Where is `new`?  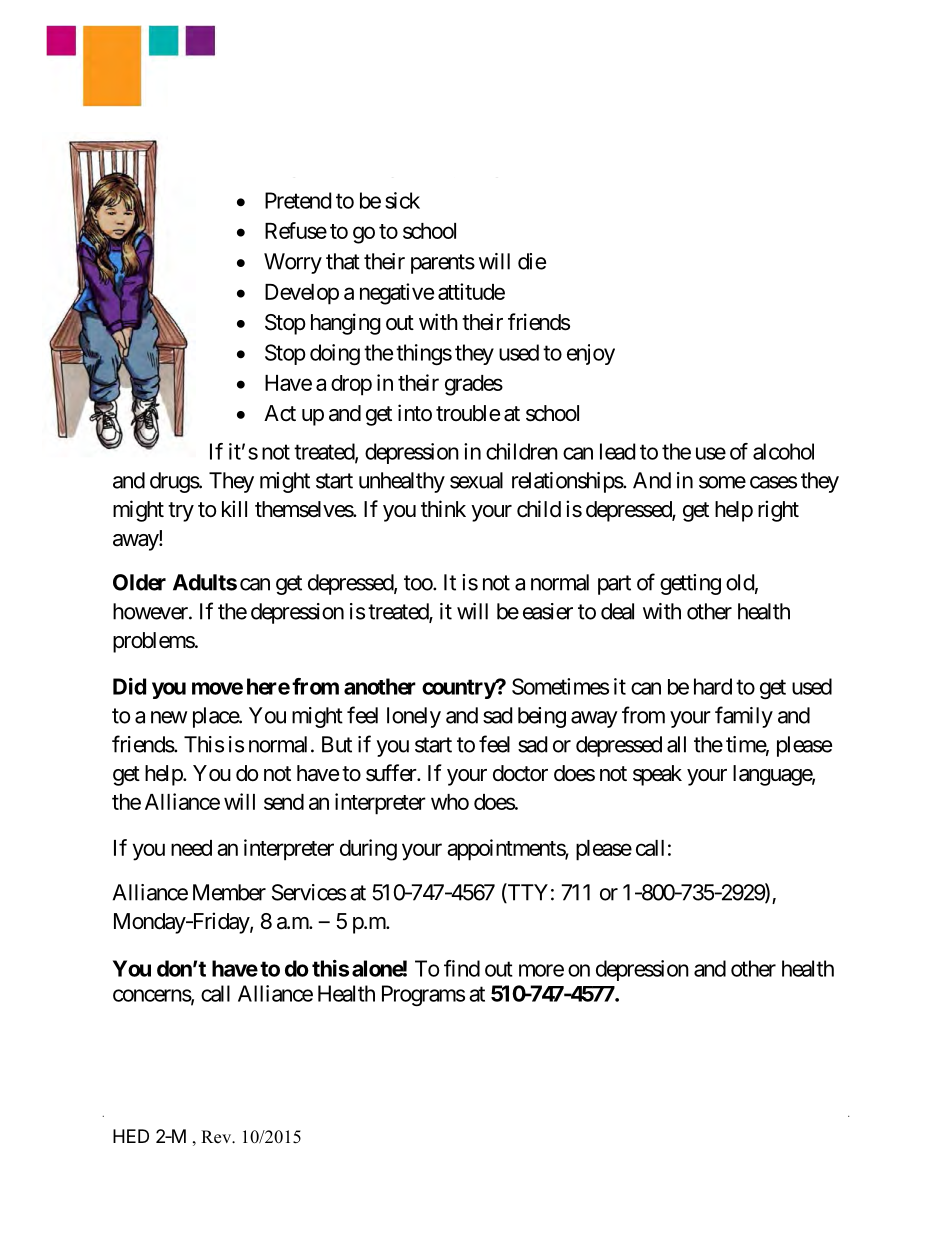 new is located at coordinates (169, 717).
